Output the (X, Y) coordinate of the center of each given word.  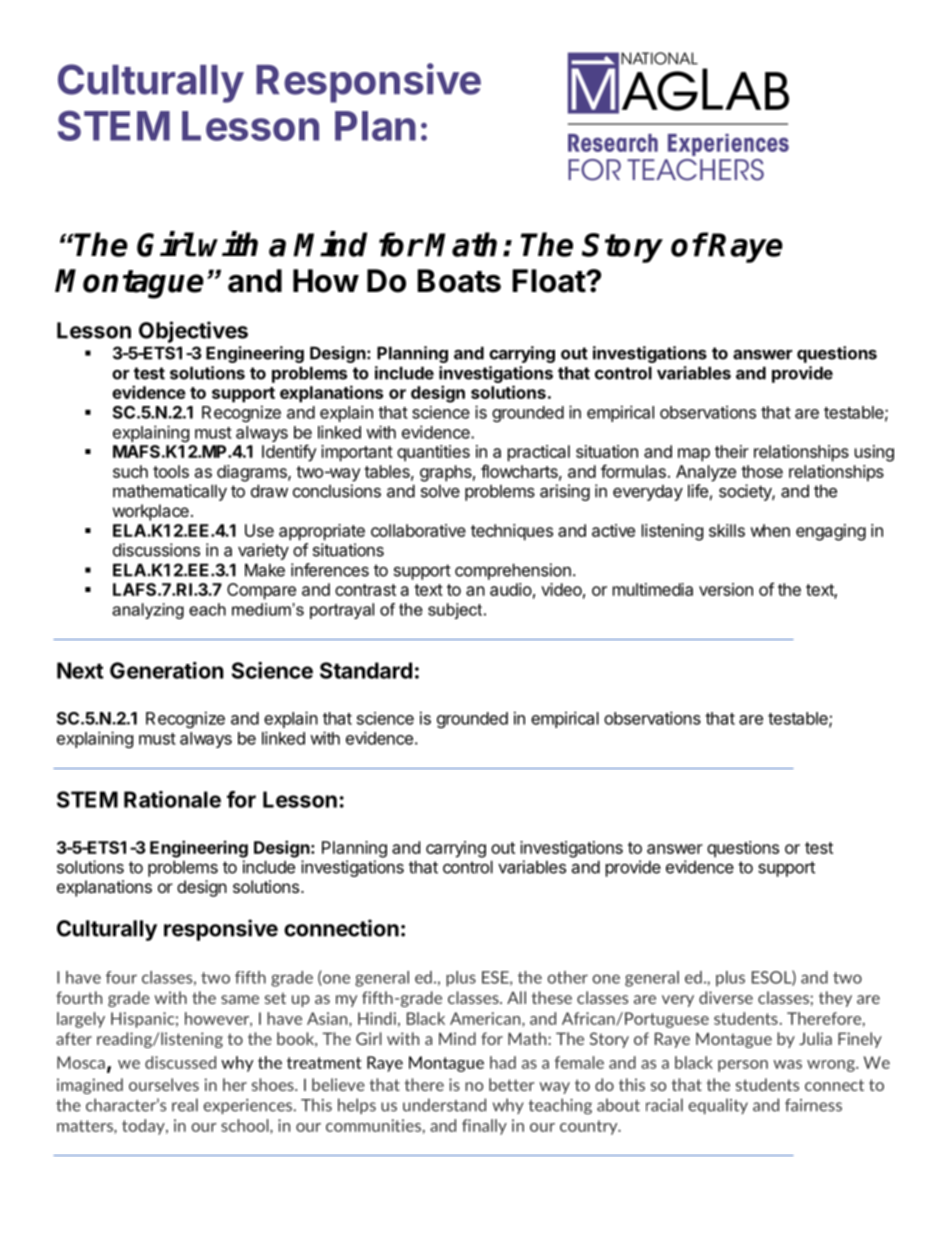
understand (444, 1105)
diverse (726, 997)
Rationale (172, 799)
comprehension (513, 571)
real (185, 1105)
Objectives (193, 332)
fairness (813, 1105)
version (726, 589)
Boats (459, 281)
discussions (156, 550)
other (567, 977)
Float (549, 281)
